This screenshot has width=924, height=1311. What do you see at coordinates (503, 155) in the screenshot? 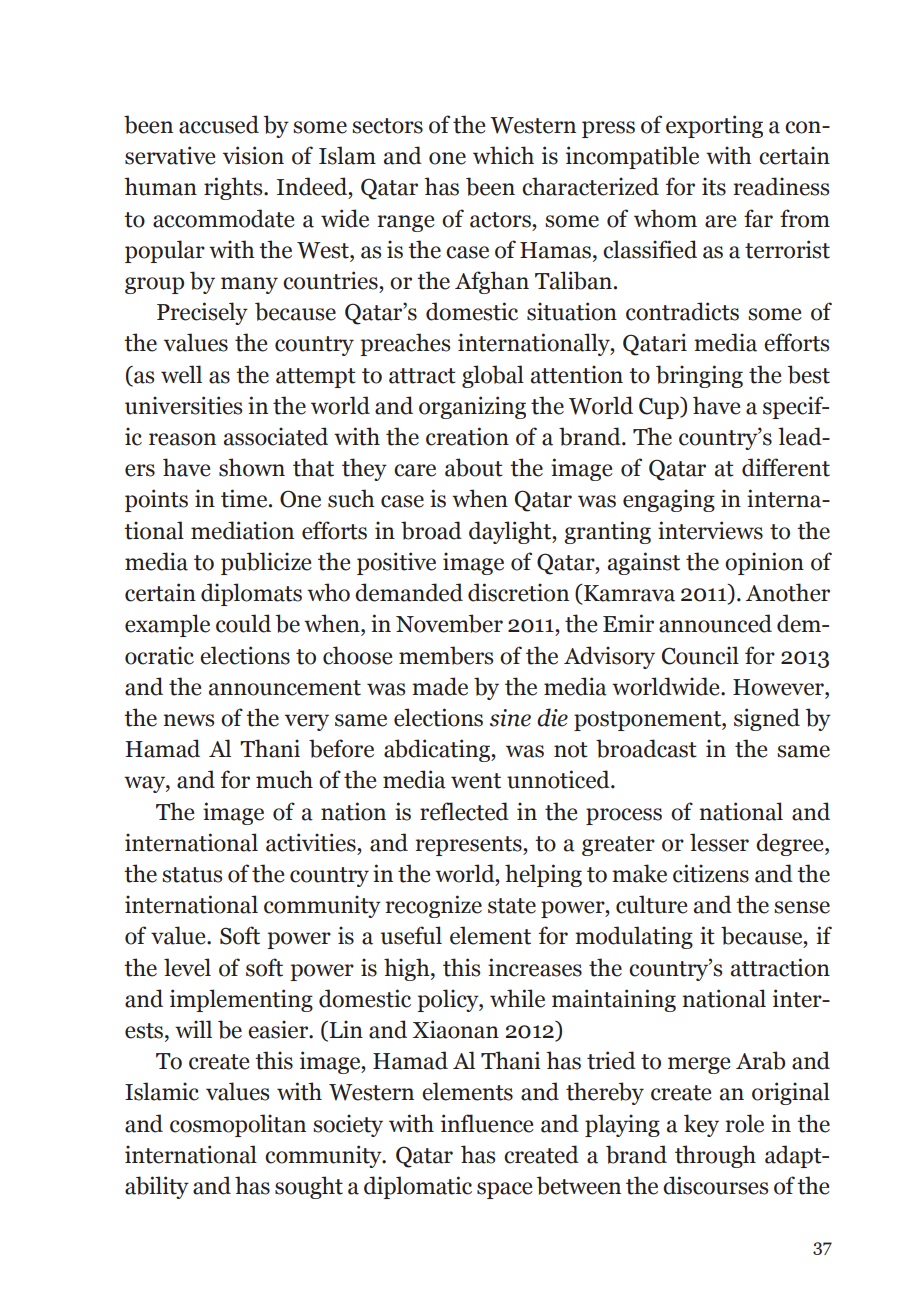
I see `which` at bounding box center [503, 155].
